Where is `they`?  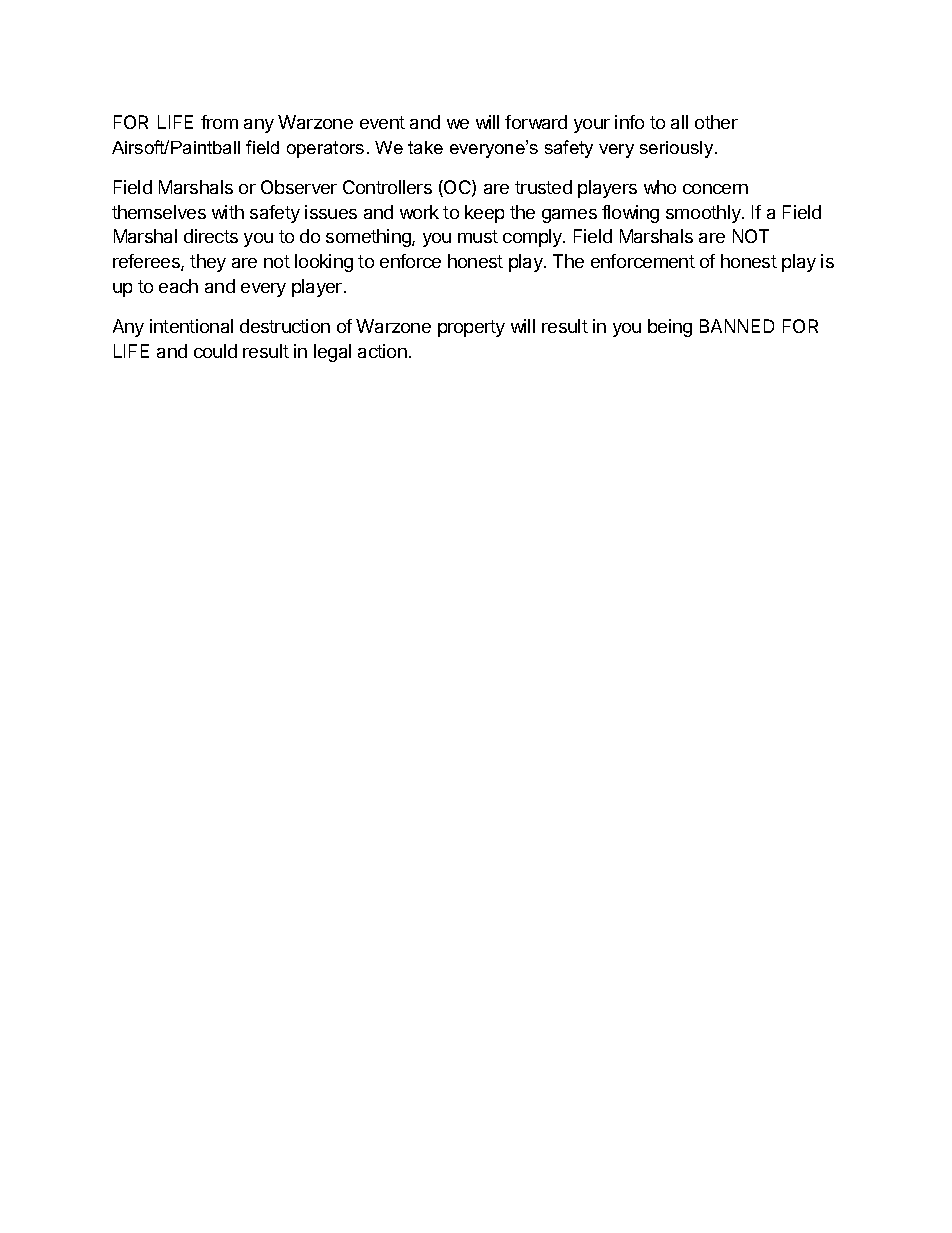 they is located at coordinates (208, 263).
